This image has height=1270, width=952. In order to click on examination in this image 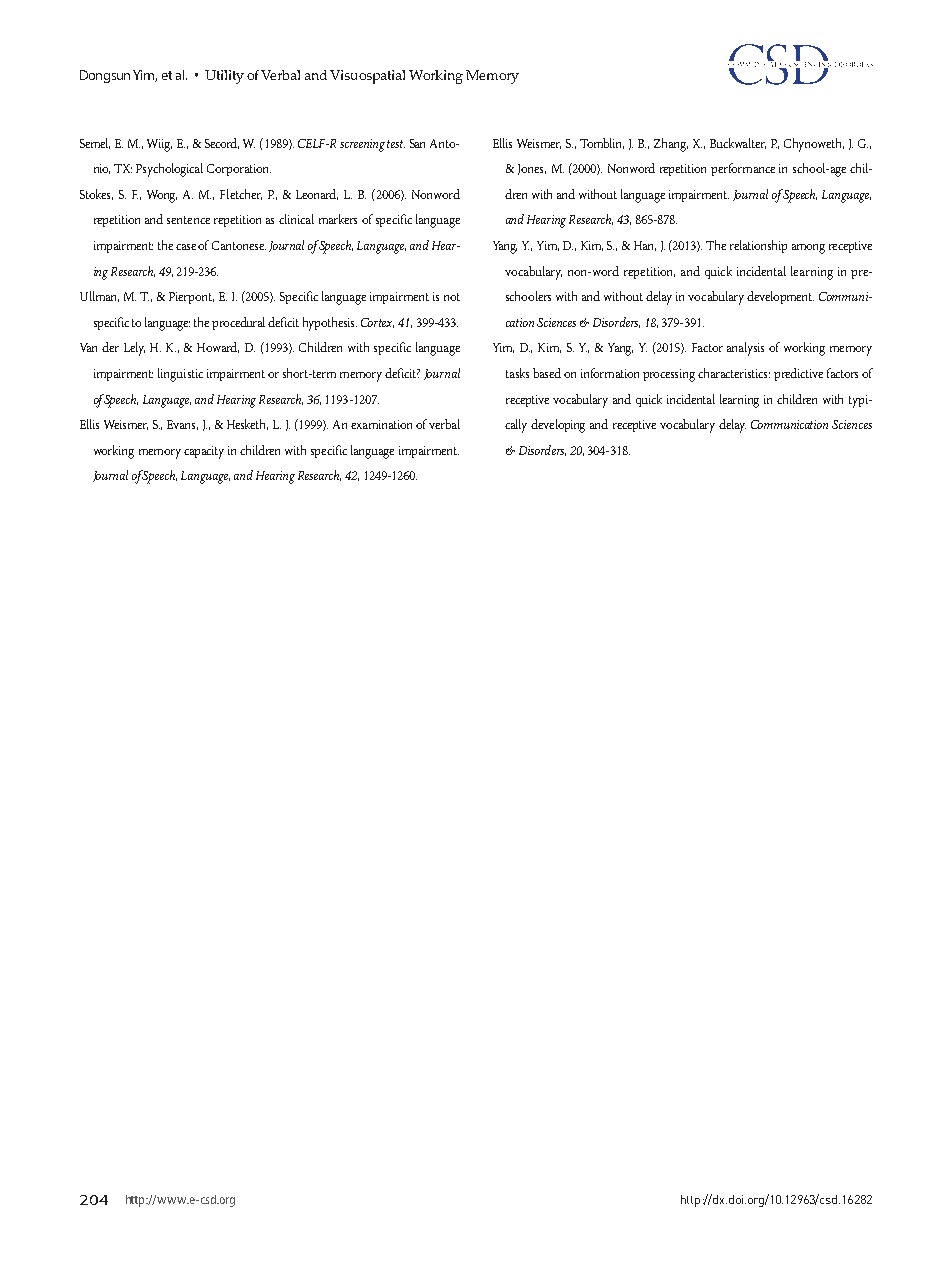, I will do `click(381, 424)`.
